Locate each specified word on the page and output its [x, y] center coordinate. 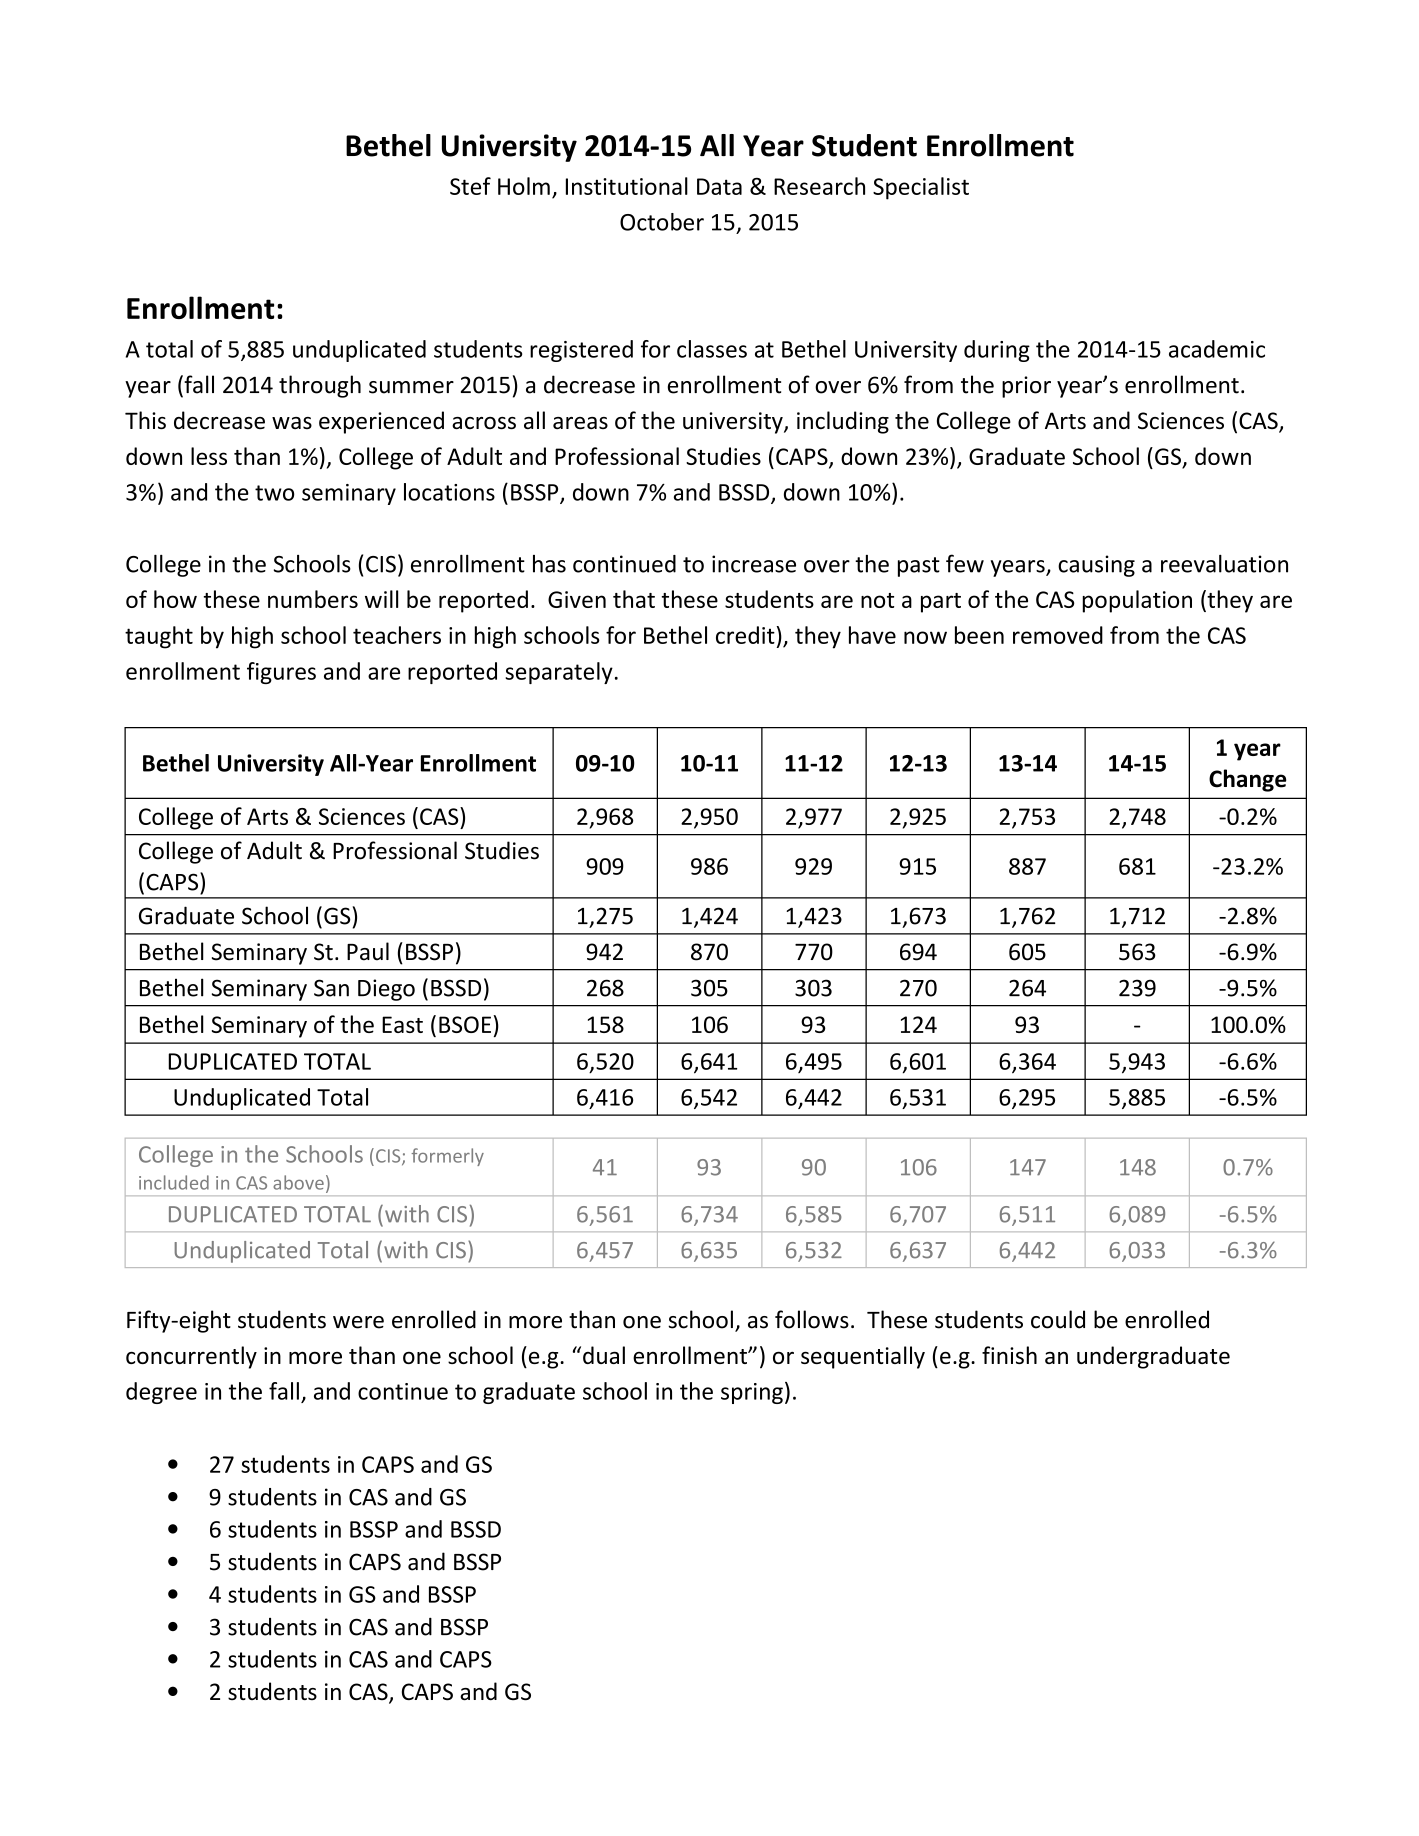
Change [1247, 780]
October [662, 222]
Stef [470, 186]
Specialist [921, 188]
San [331, 988]
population [1137, 601]
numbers [313, 599]
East [402, 1024]
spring [752, 1393]
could [1058, 1319]
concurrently [191, 1357]
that [634, 599]
